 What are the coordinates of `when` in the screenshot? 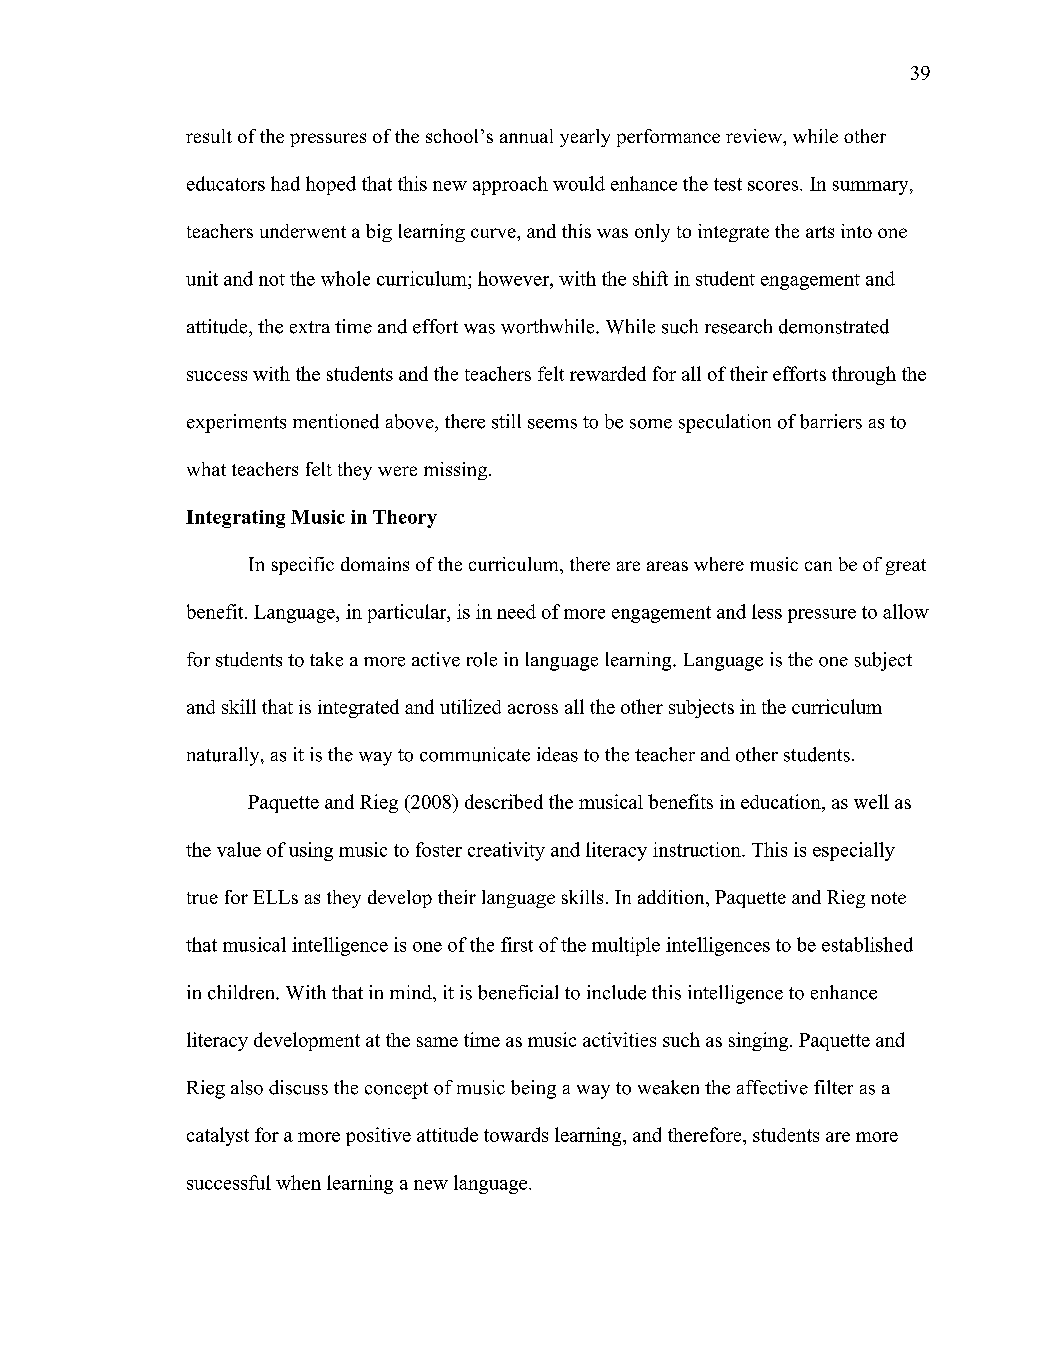 It's located at (298, 1182).
